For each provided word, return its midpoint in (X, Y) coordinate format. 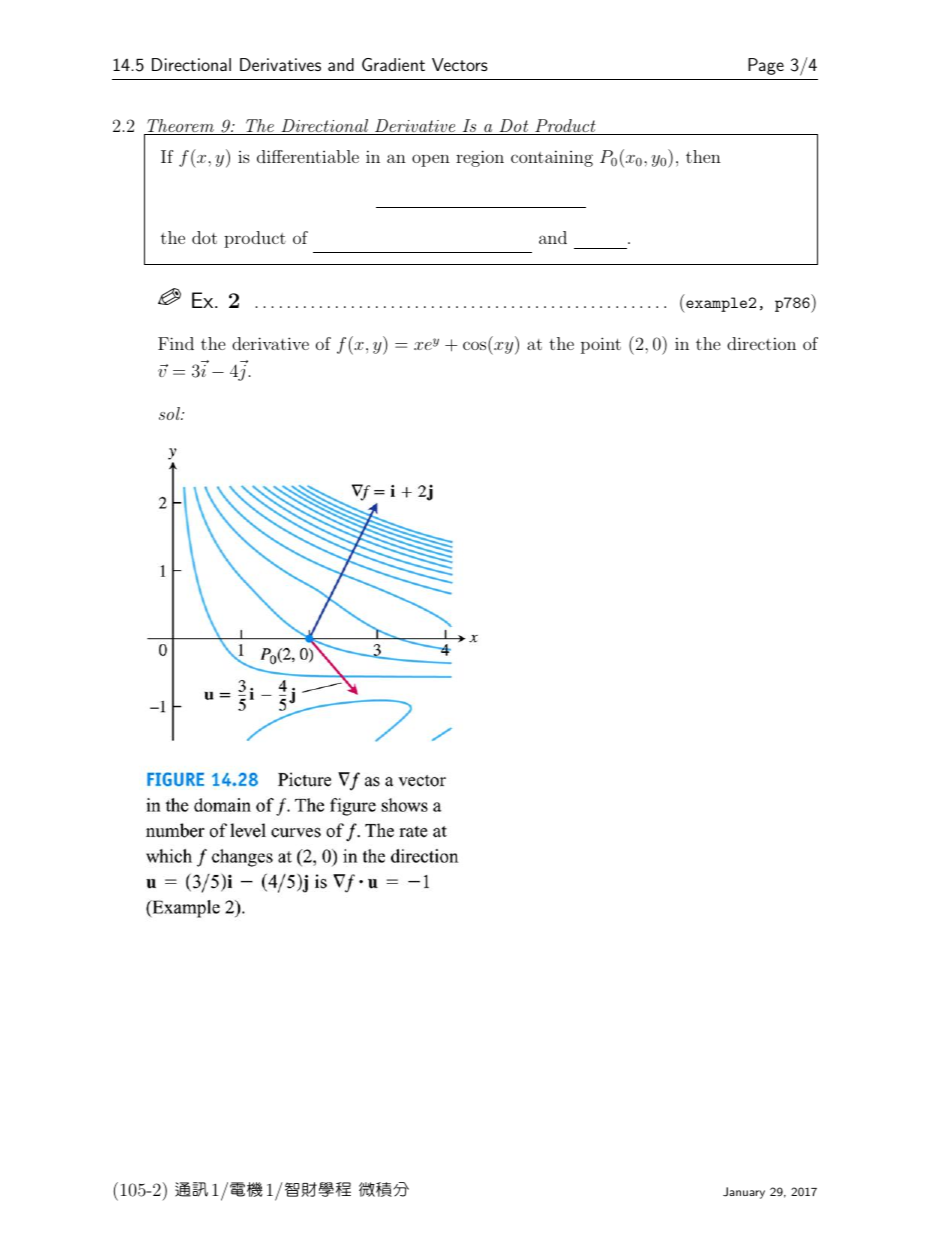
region (480, 158)
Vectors (460, 64)
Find (176, 343)
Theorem (180, 127)
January (744, 1193)
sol (170, 413)
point (601, 345)
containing (552, 158)
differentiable (308, 156)
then (703, 156)
